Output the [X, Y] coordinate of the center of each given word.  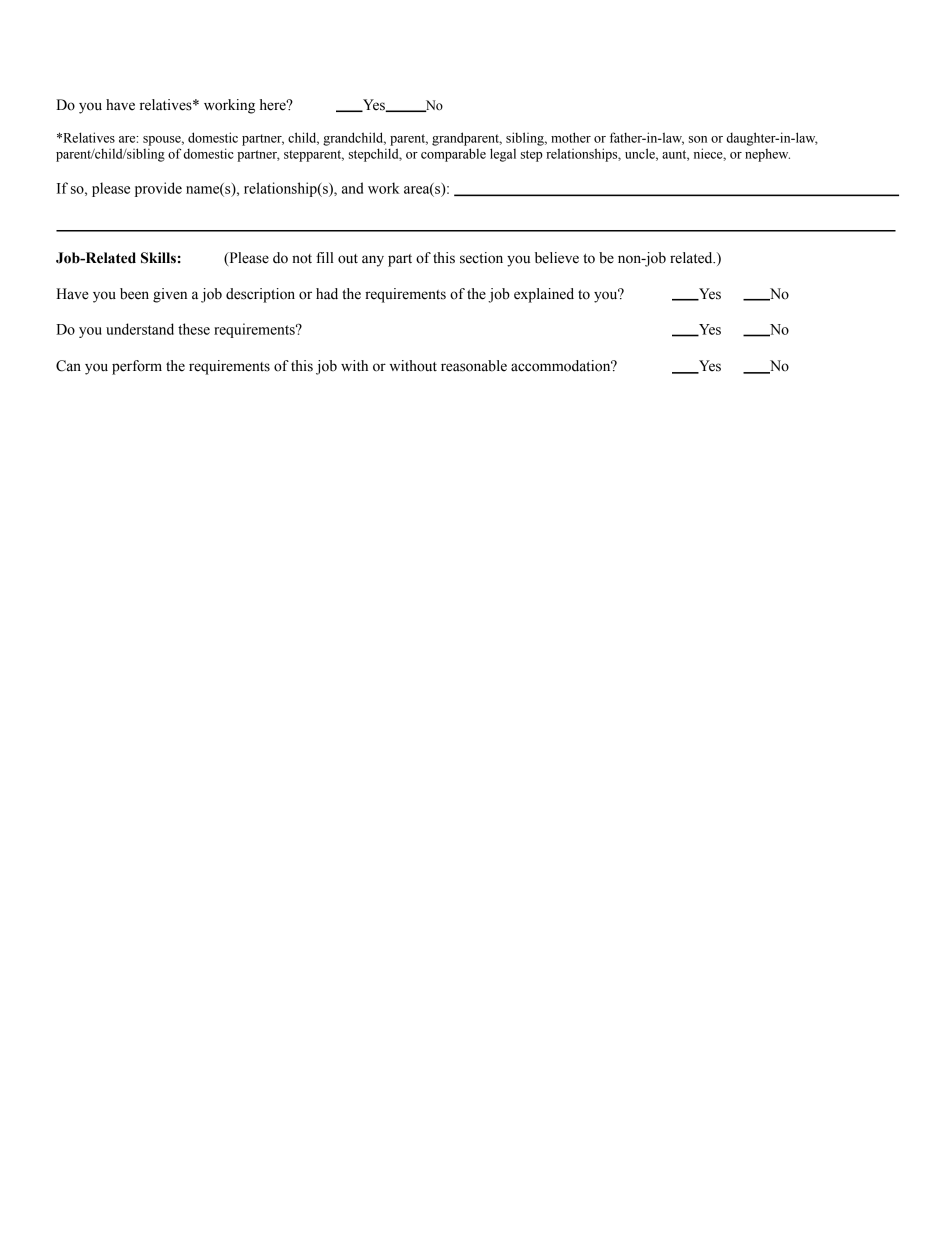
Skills [158, 258]
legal [503, 155]
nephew [767, 155]
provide [158, 189]
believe [557, 258]
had [327, 294]
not [302, 259]
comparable [453, 155]
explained [544, 295]
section [481, 258]
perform [137, 367]
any [373, 261]
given [170, 295]
